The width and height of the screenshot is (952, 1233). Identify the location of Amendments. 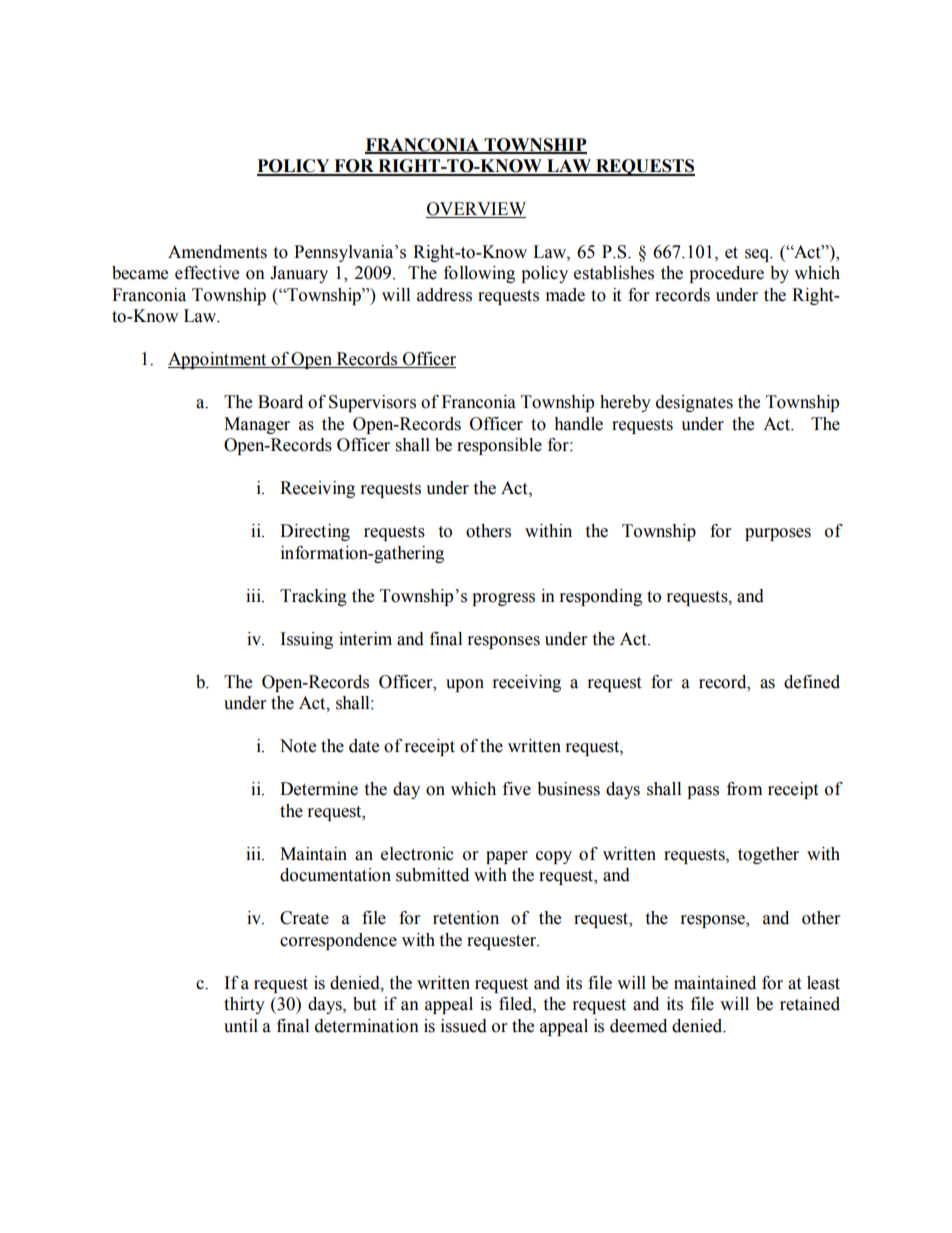
(217, 252).
